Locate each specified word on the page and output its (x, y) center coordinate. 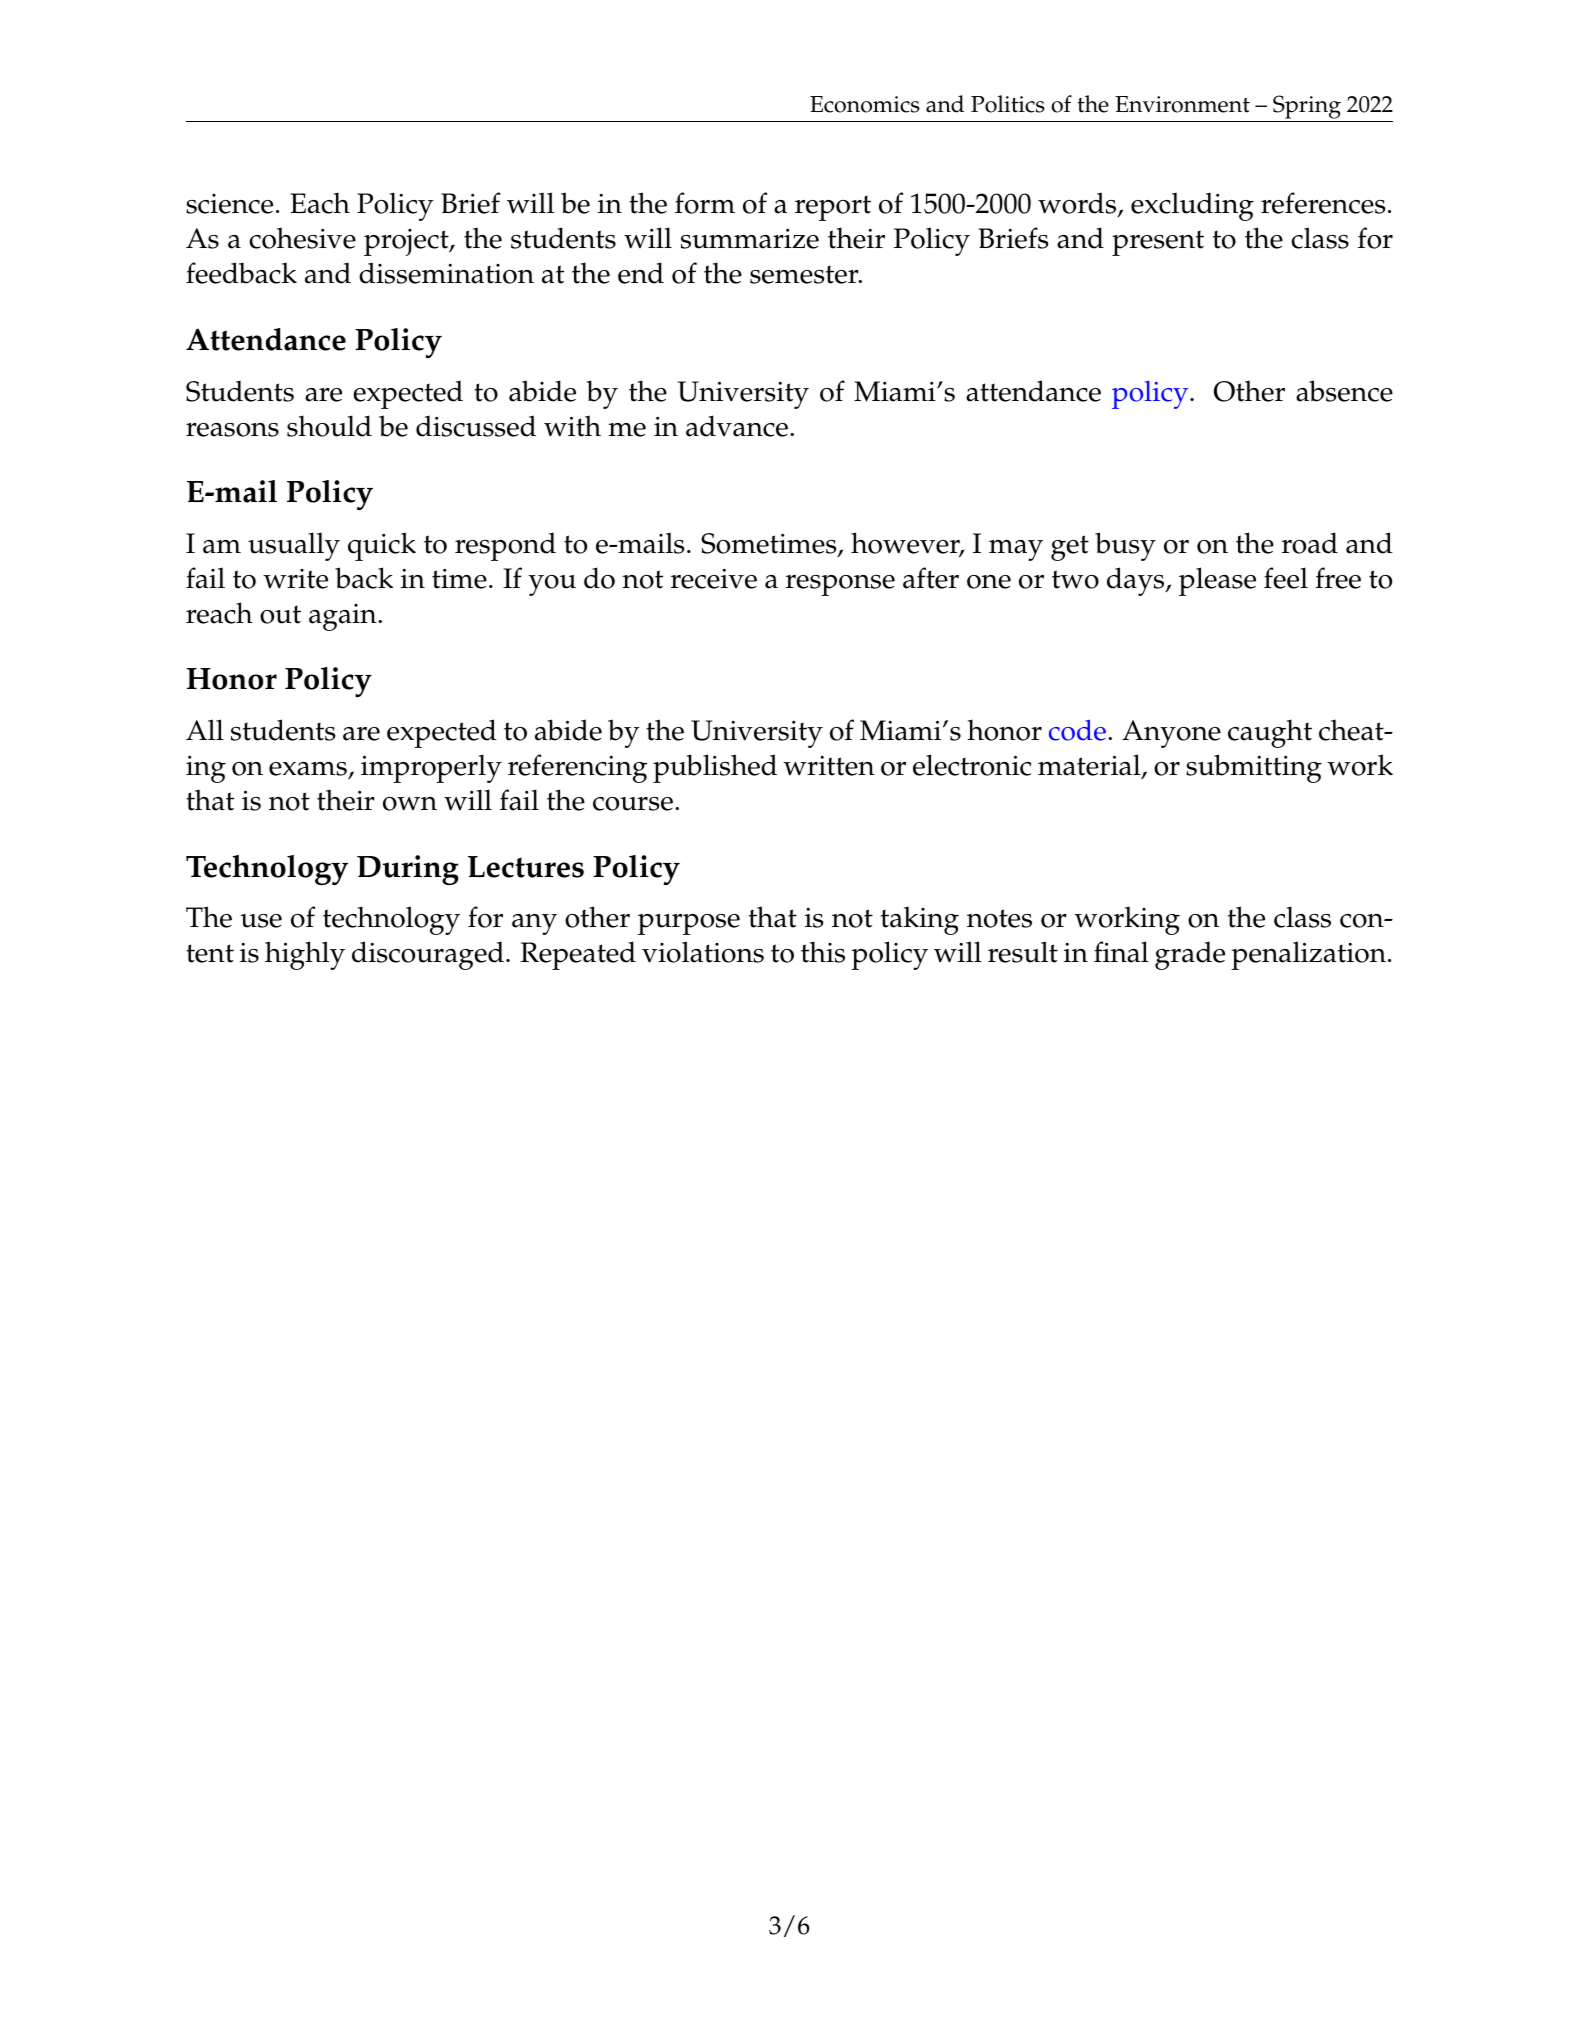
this (823, 952)
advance (738, 426)
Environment (1182, 104)
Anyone (1171, 734)
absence (1344, 391)
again (344, 617)
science (229, 204)
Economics (865, 104)
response (840, 585)
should (329, 426)
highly (305, 955)
